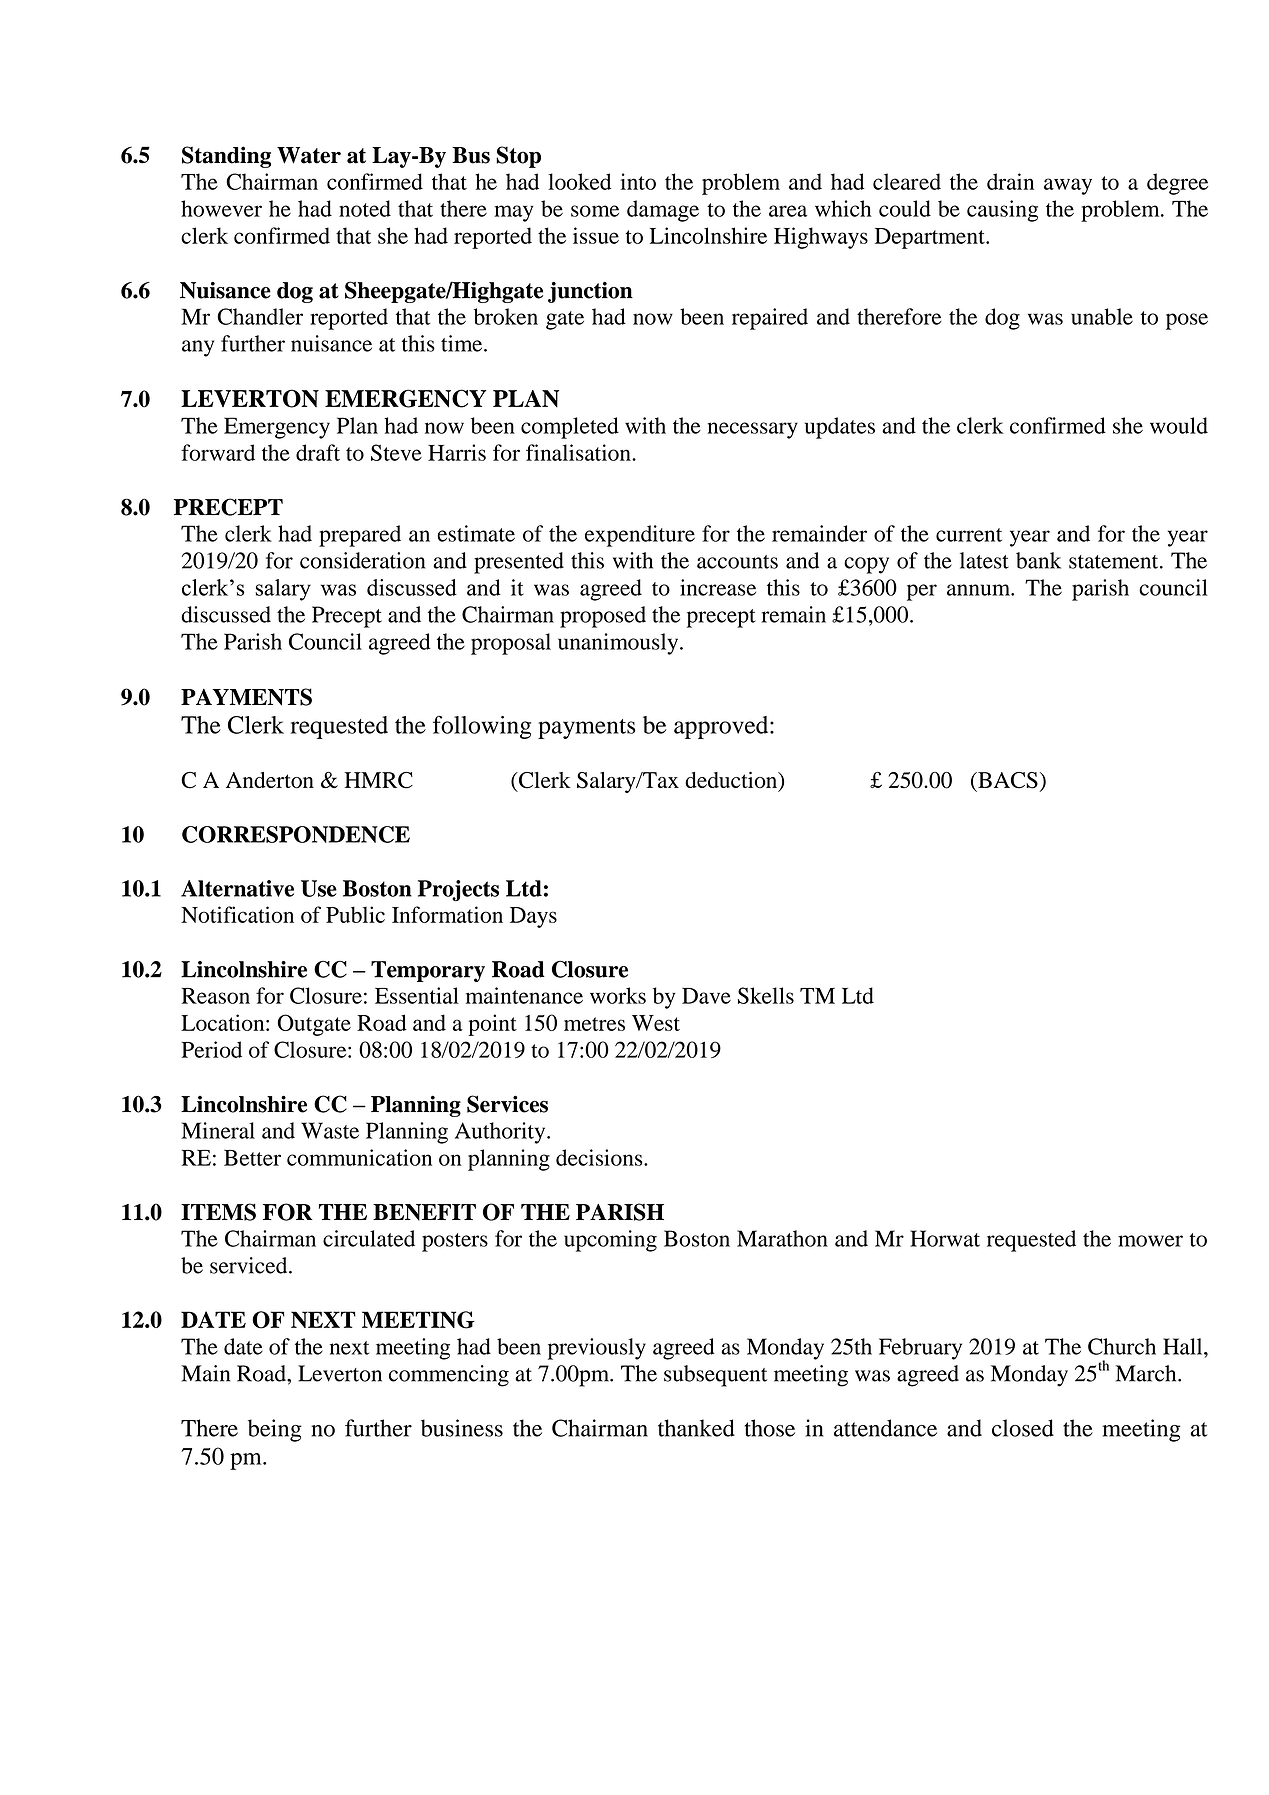 The image size is (1269, 1795). What do you see at coordinates (318, 452) in the screenshot?
I see `draft` at bounding box center [318, 452].
